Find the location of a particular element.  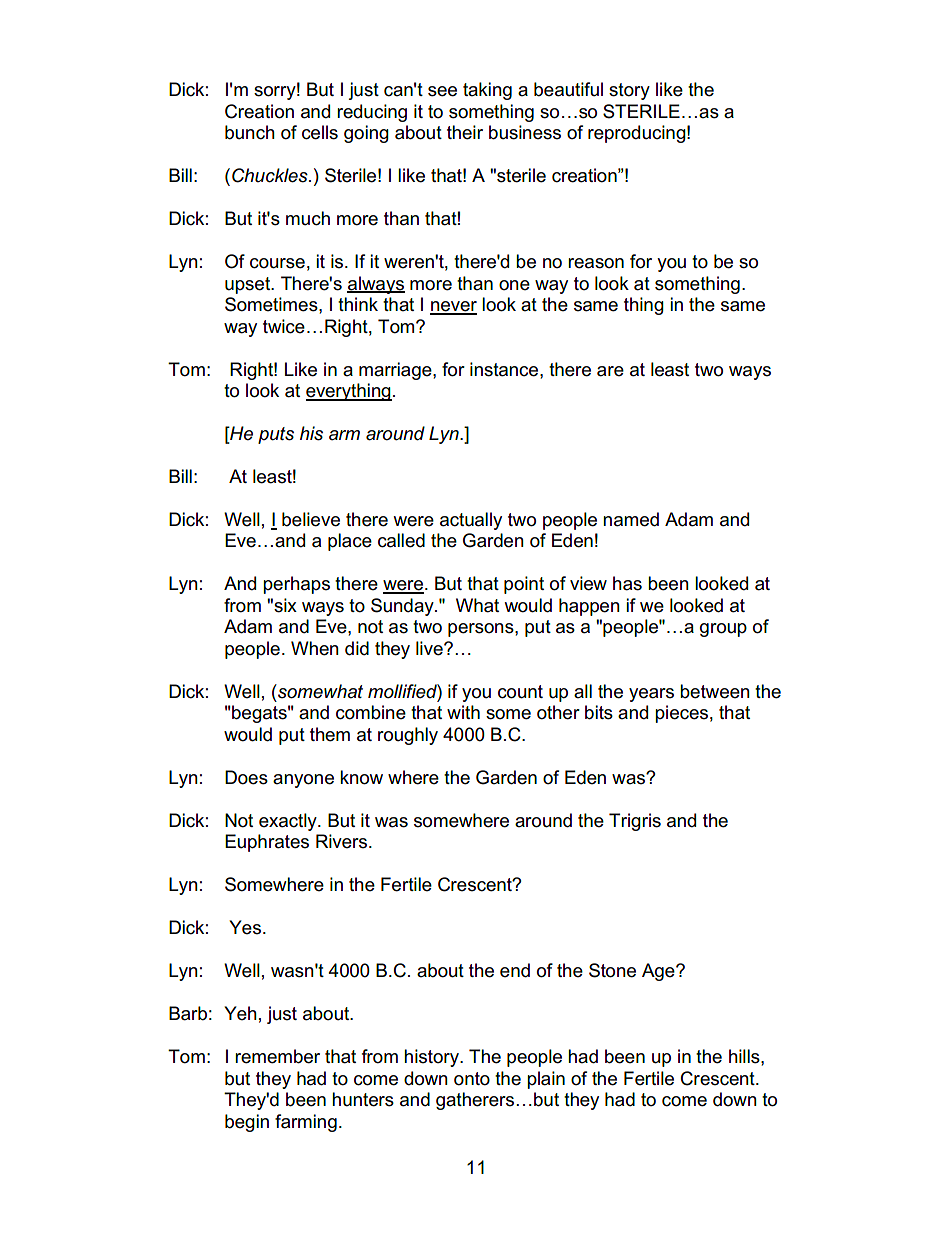

are is located at coordinates (610, 371).
